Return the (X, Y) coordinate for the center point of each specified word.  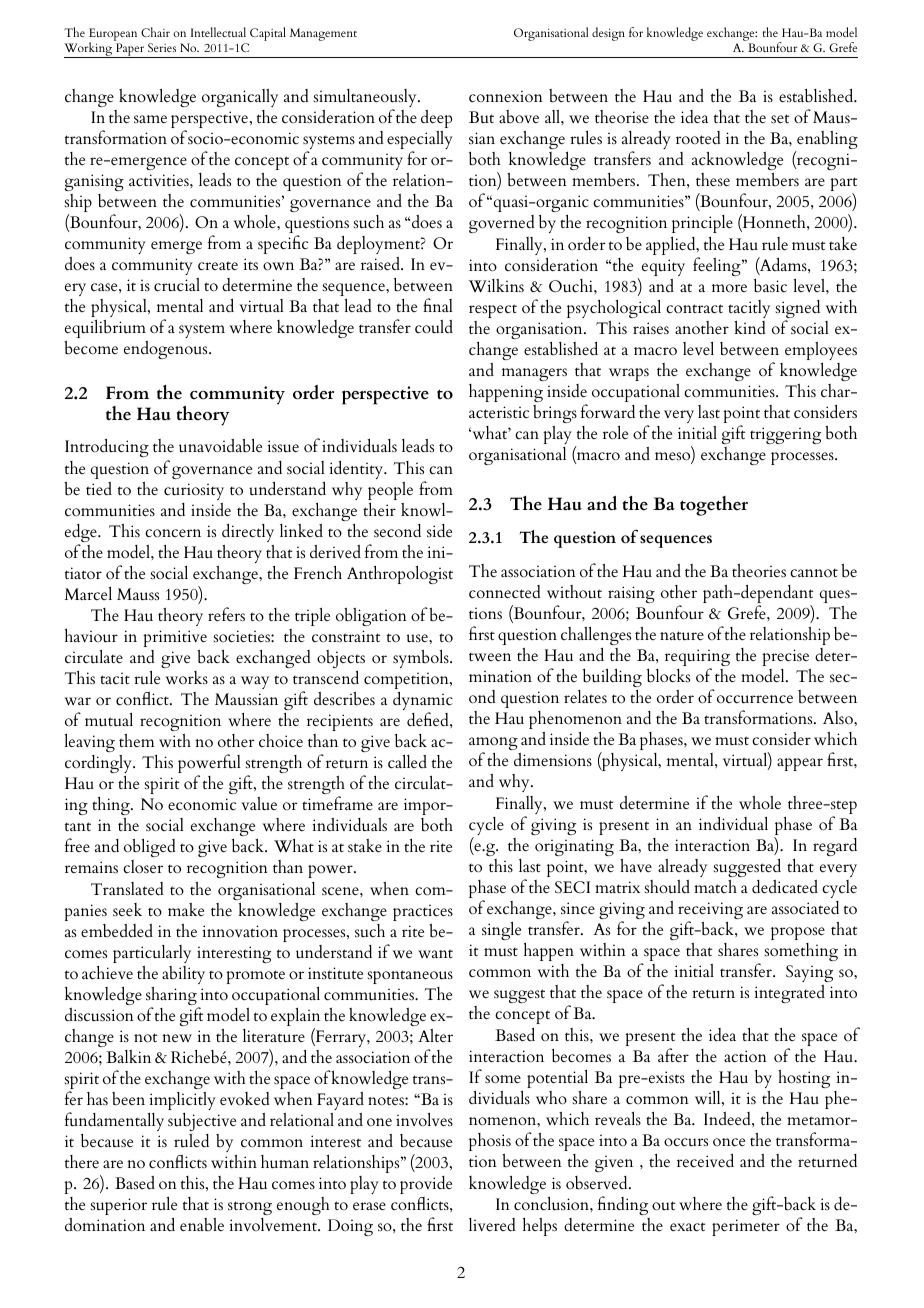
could (434, 327)
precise (785, 657)
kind (750, 327)
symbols (422, 659)
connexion (506, 97)
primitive (175, 638)
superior (119, 1206)
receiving (710, 912)
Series (162, 47)
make (186, 909)
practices (423, 913)
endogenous (167, 350)
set (780, 119)
